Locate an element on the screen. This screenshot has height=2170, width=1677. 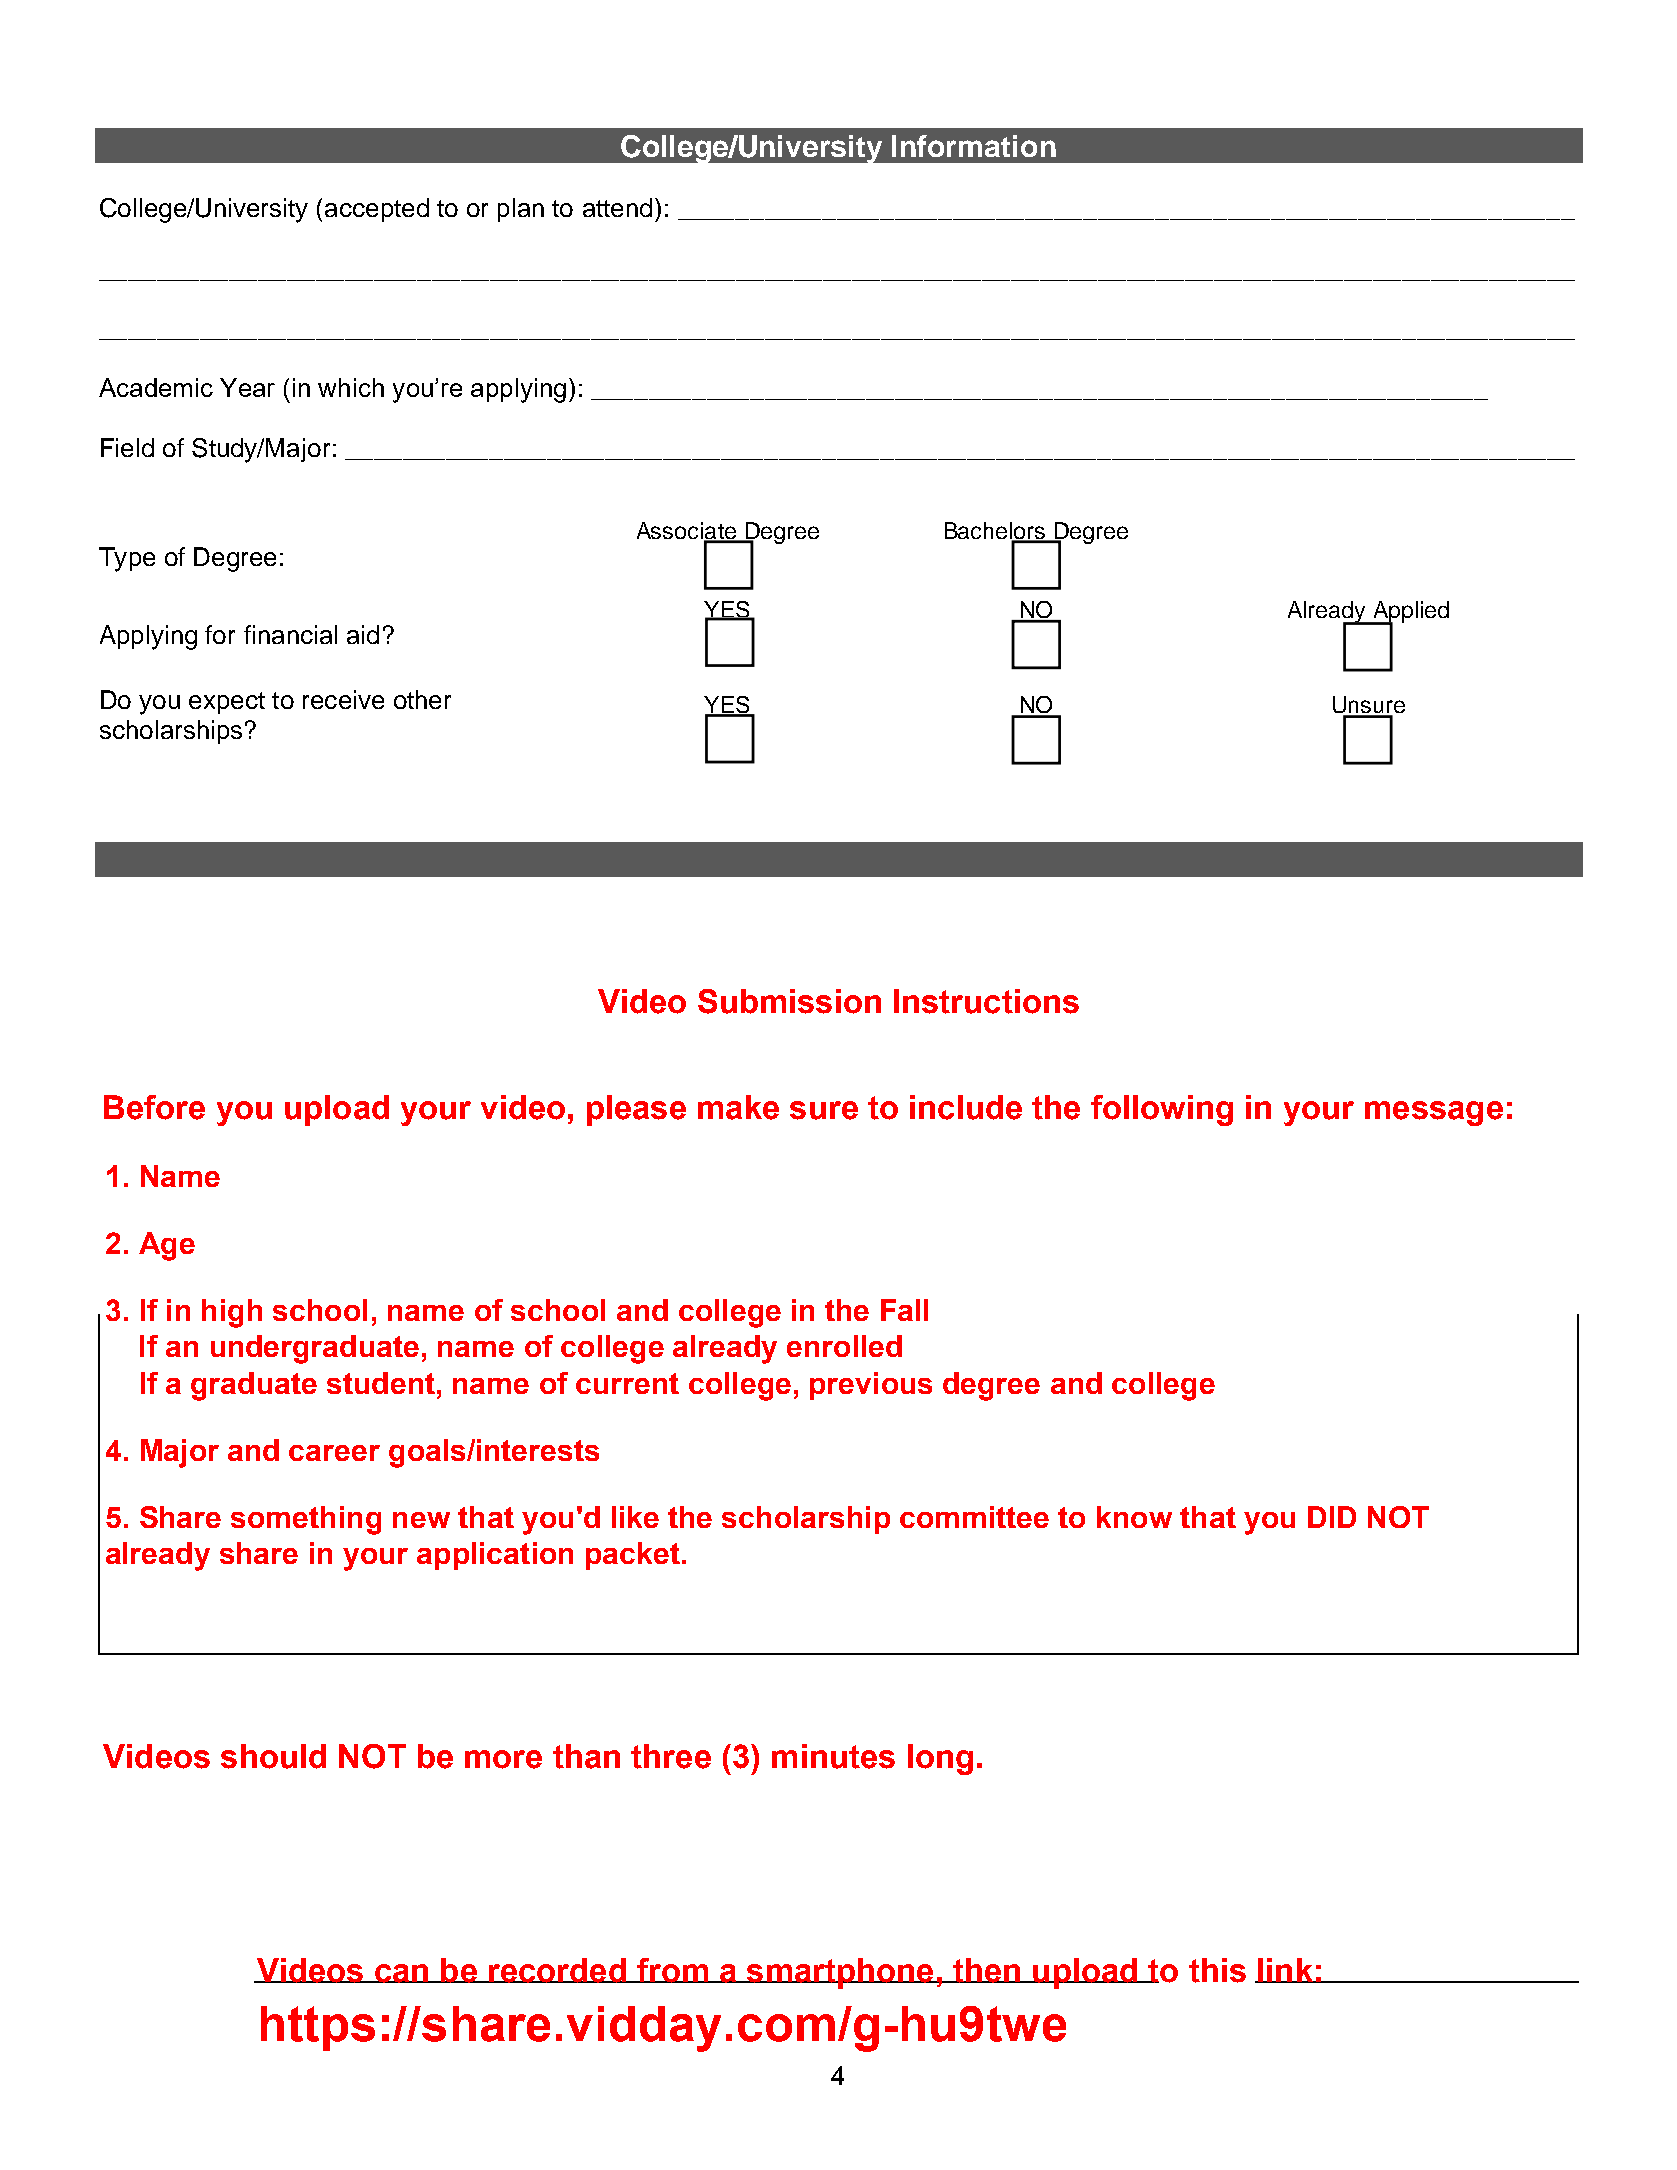
enrolled is located at coordinates (844, 1346).
